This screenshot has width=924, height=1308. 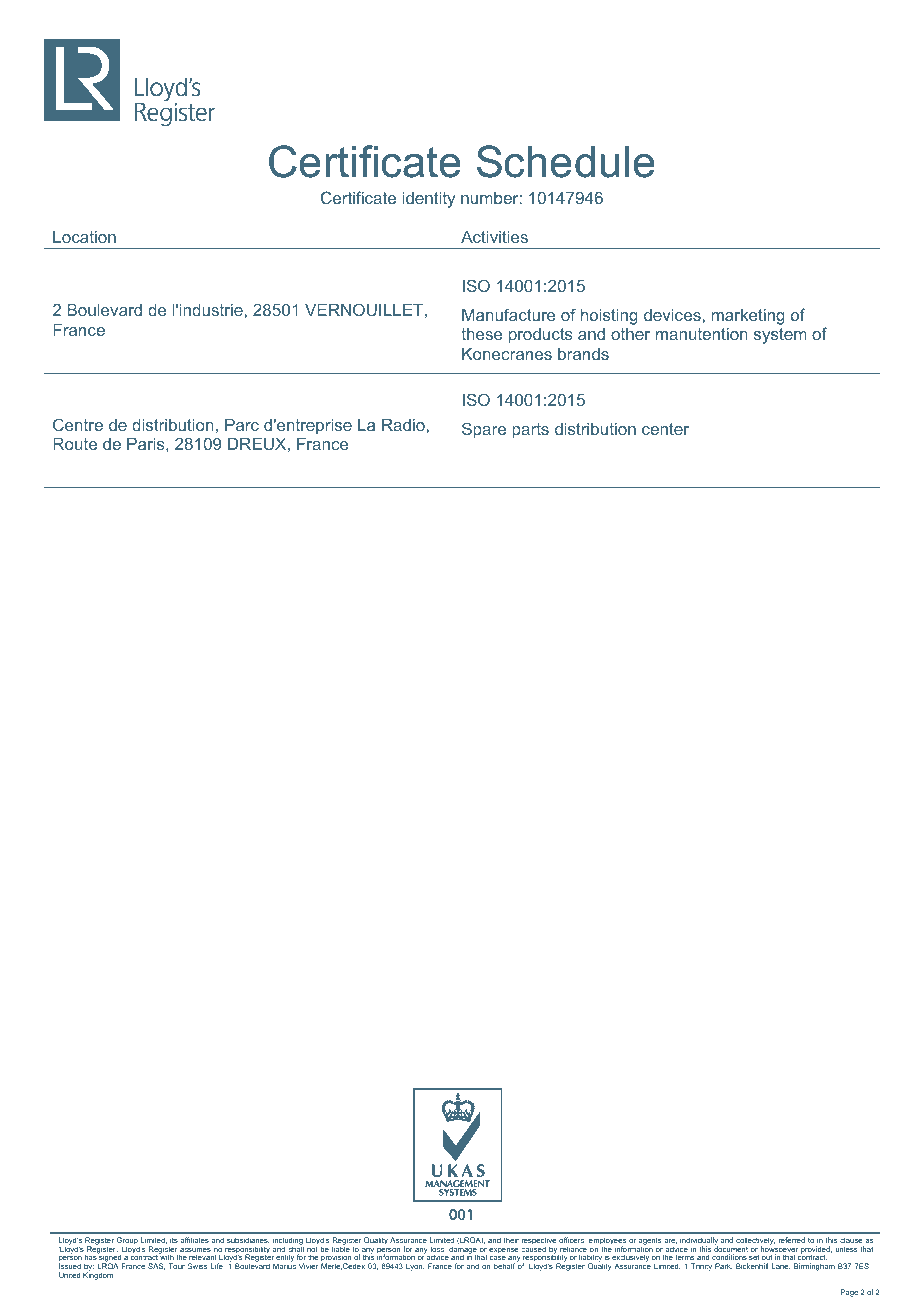 What do you see at coordinates (748, 317) in the screenshot?
I see `marketing` at bounding box center [748, 317].
